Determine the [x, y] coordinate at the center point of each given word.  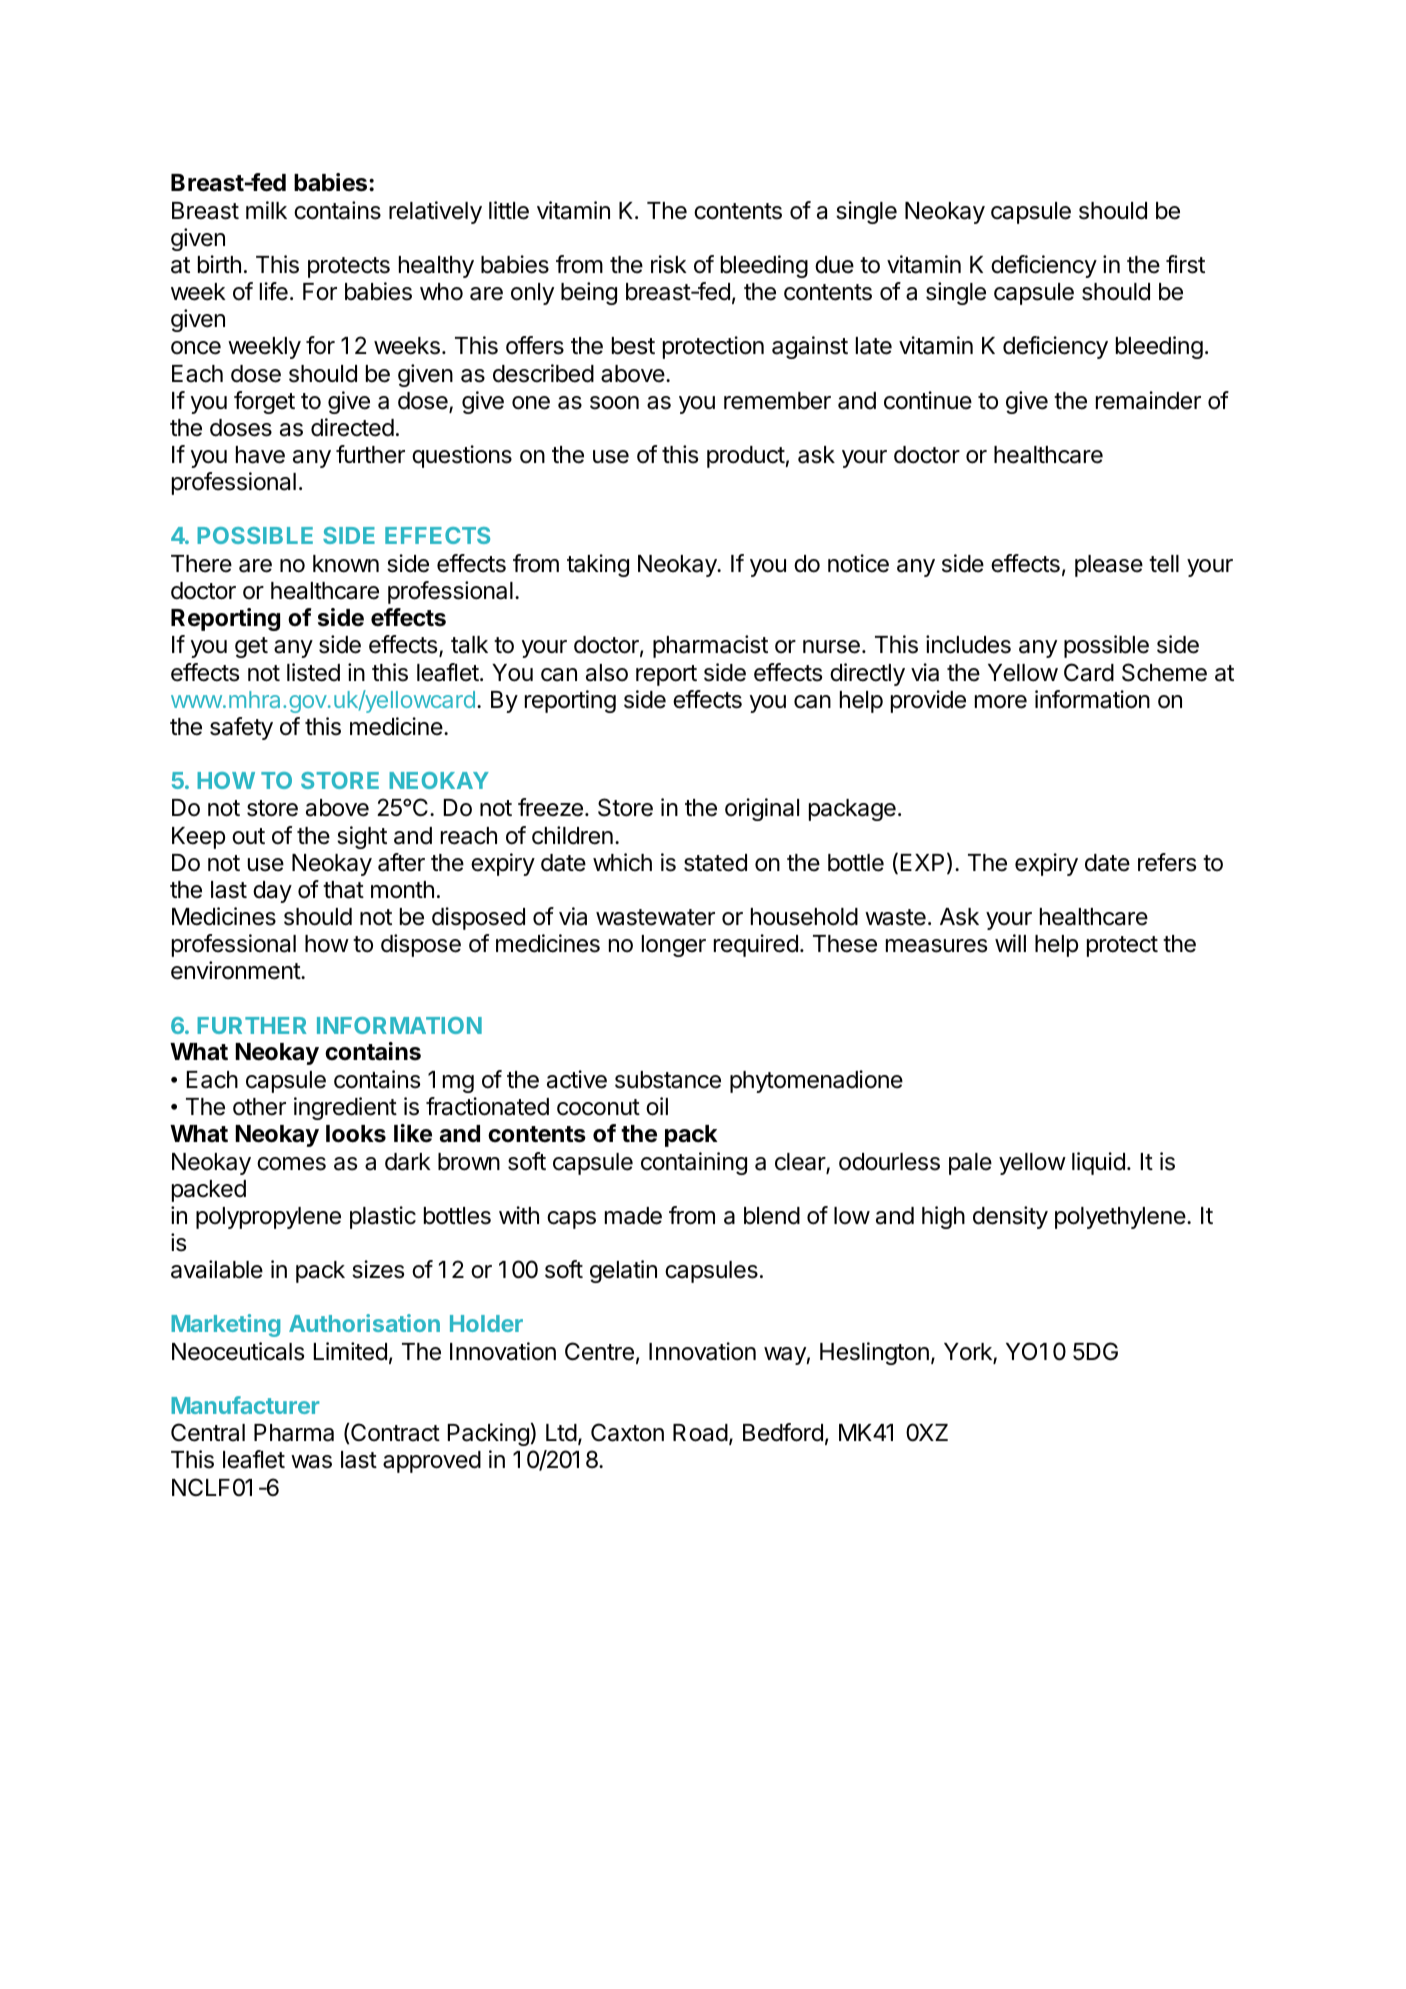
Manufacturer [245, 1405]
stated [715, 863]
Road [700, 1433]
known [346, 564]
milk [266, 210]
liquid [1098, 1163]
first [1185, 264]
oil [657, 1106]
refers [1167, 862]
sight [362, 837]
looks [356, 1134]
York [969, 1353]
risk [669, 264]
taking [598, 565]
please [1109, 566]
